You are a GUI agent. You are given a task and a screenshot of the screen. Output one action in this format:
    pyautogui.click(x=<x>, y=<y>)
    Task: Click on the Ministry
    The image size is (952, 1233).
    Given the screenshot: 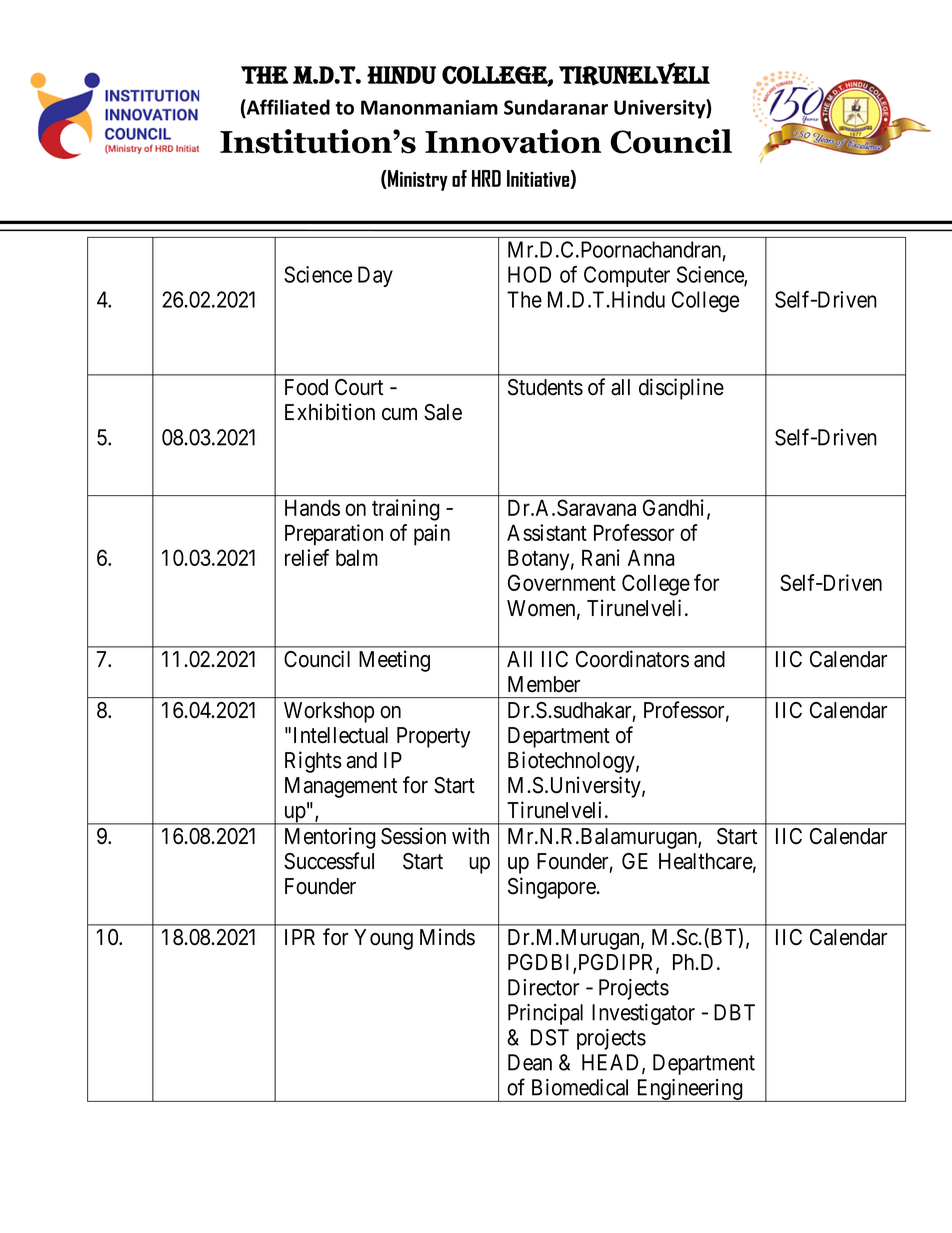 What is the action you would take?
    pyautogui.click(x=417, y=180)
